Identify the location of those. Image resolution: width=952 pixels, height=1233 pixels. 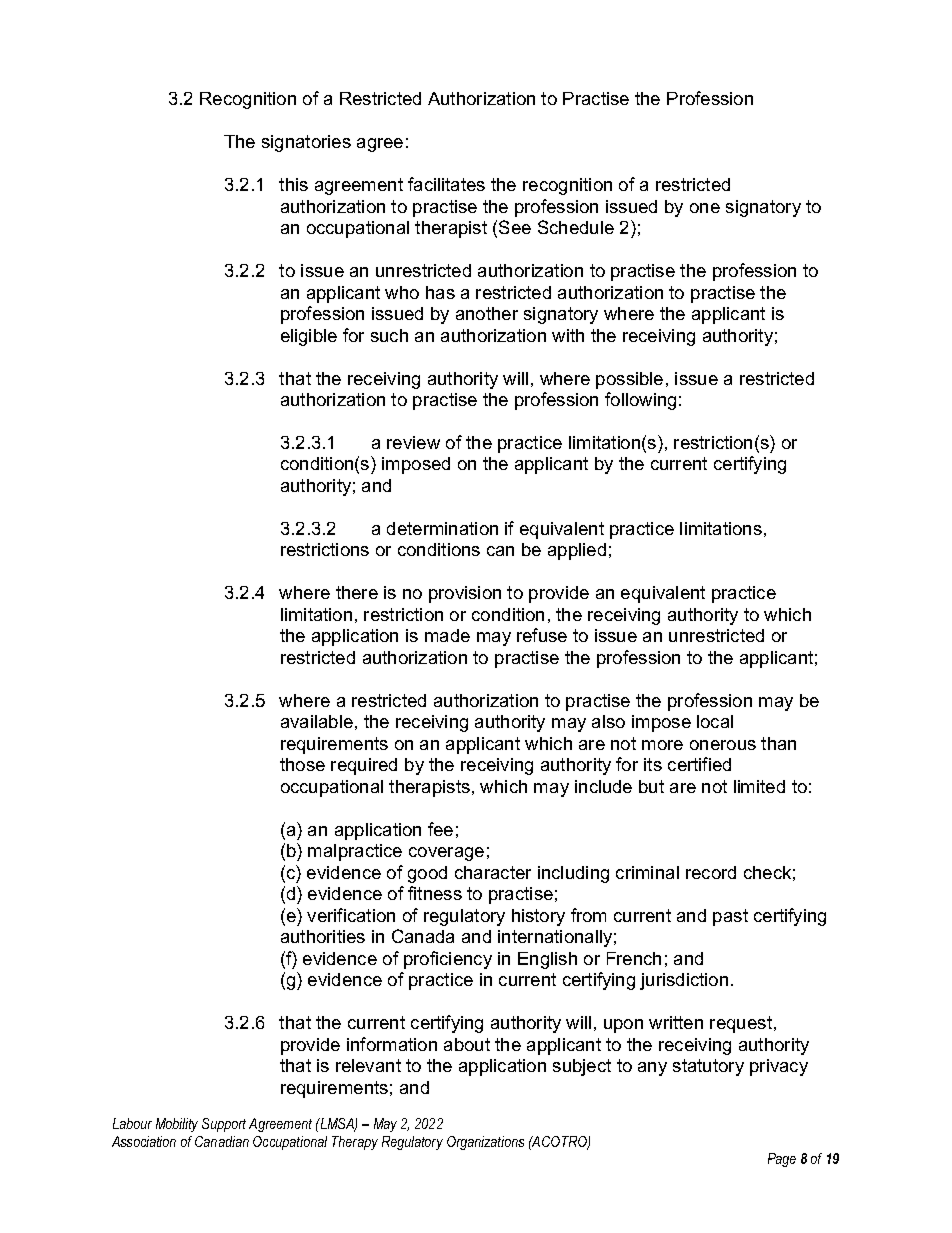
(302, 764).
